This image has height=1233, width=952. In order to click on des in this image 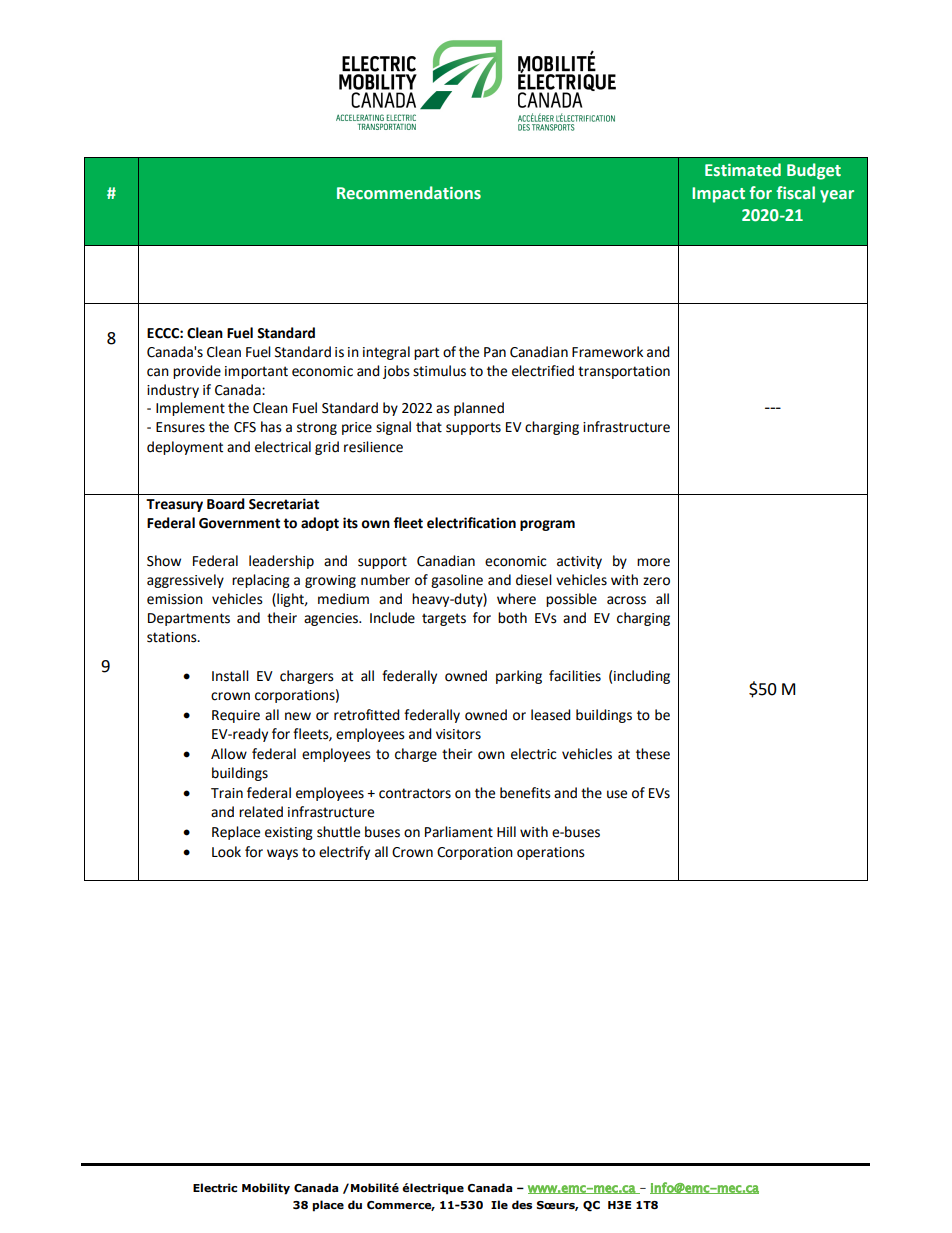, I will do `click(522, 1204)`.
